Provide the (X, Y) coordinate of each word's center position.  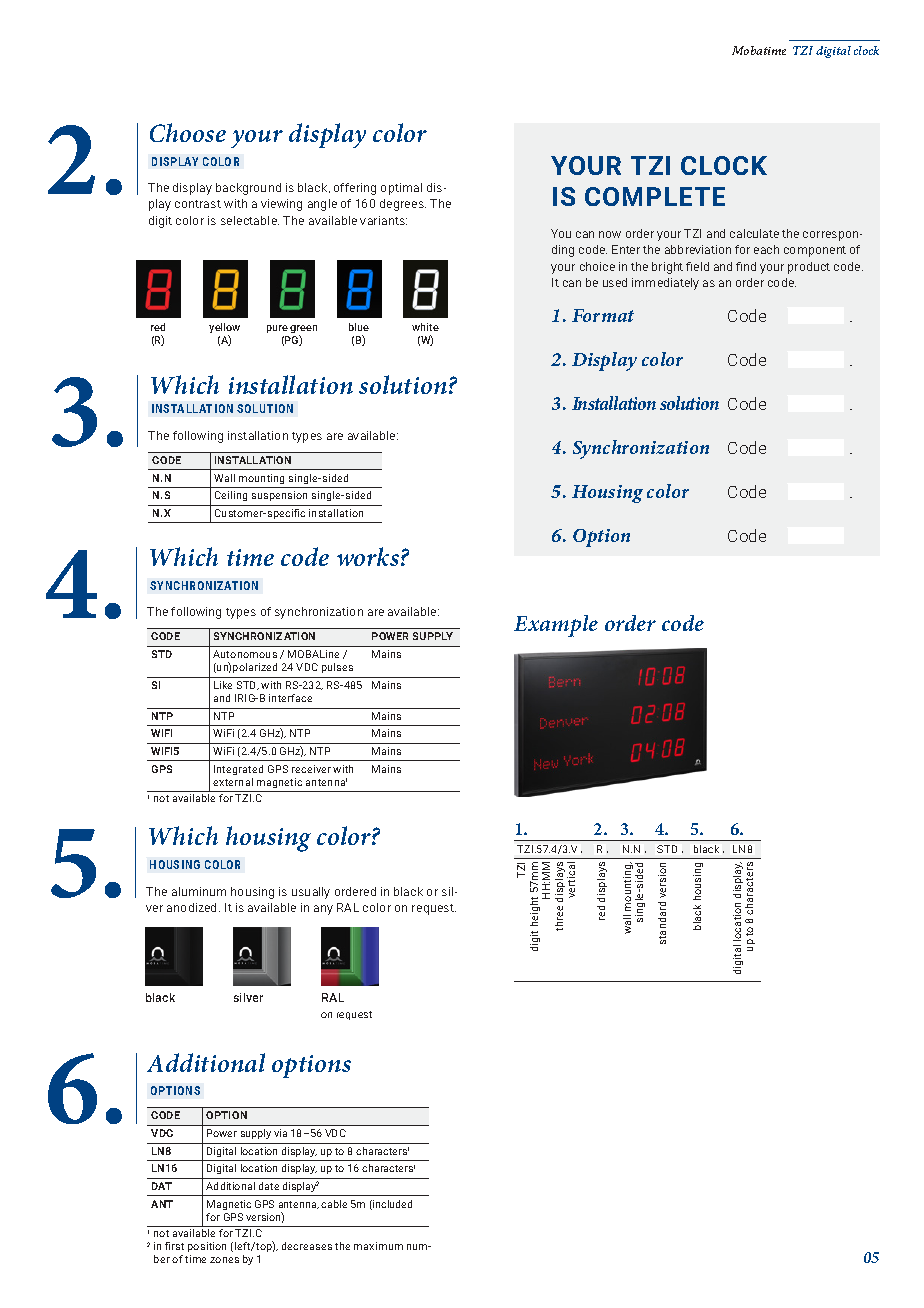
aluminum (199, 891)
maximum (378, 1246)
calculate (754, 233)
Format (603, 315)
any (323, 910)
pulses (337, 668)
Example (556, 626)
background (248, 189)
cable (334, 1204)
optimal (401, 189)
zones (224, 1260)
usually (311, 893)
